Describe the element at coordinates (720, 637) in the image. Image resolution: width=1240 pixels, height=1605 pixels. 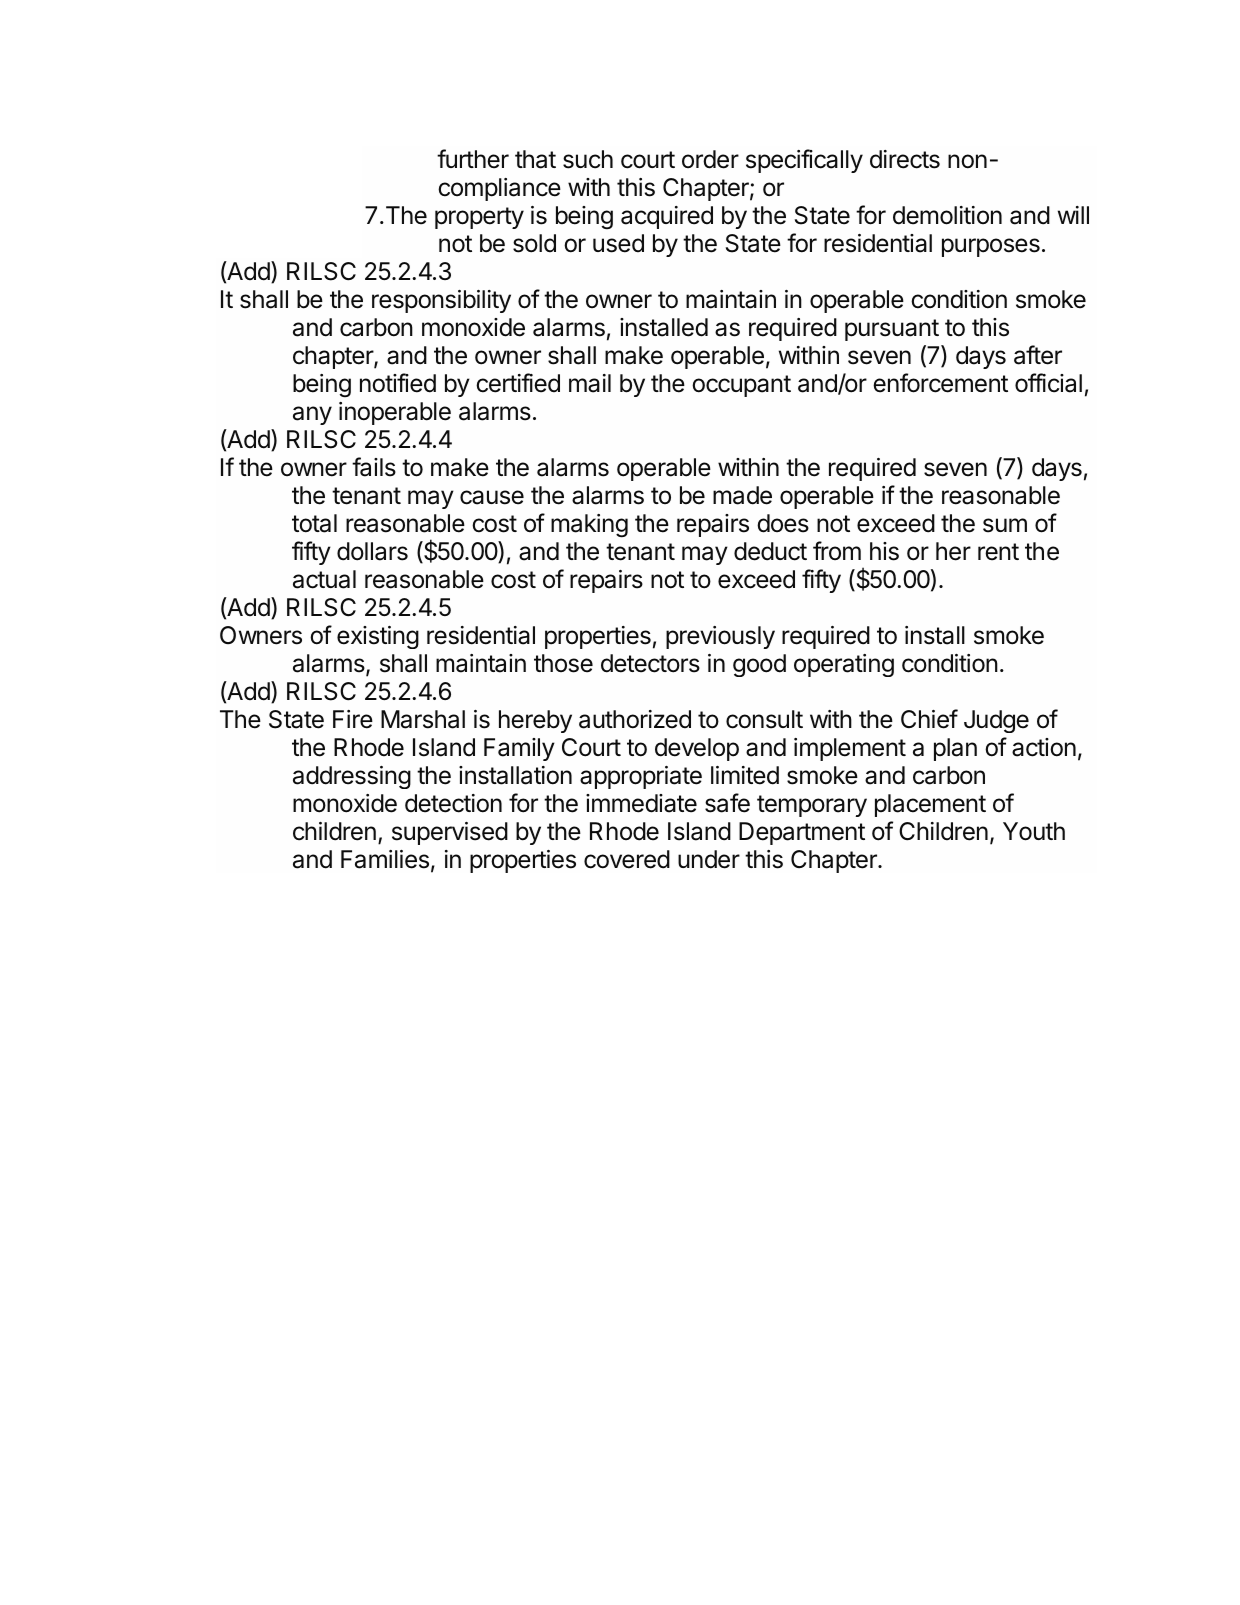
I see `previously` at that location.
